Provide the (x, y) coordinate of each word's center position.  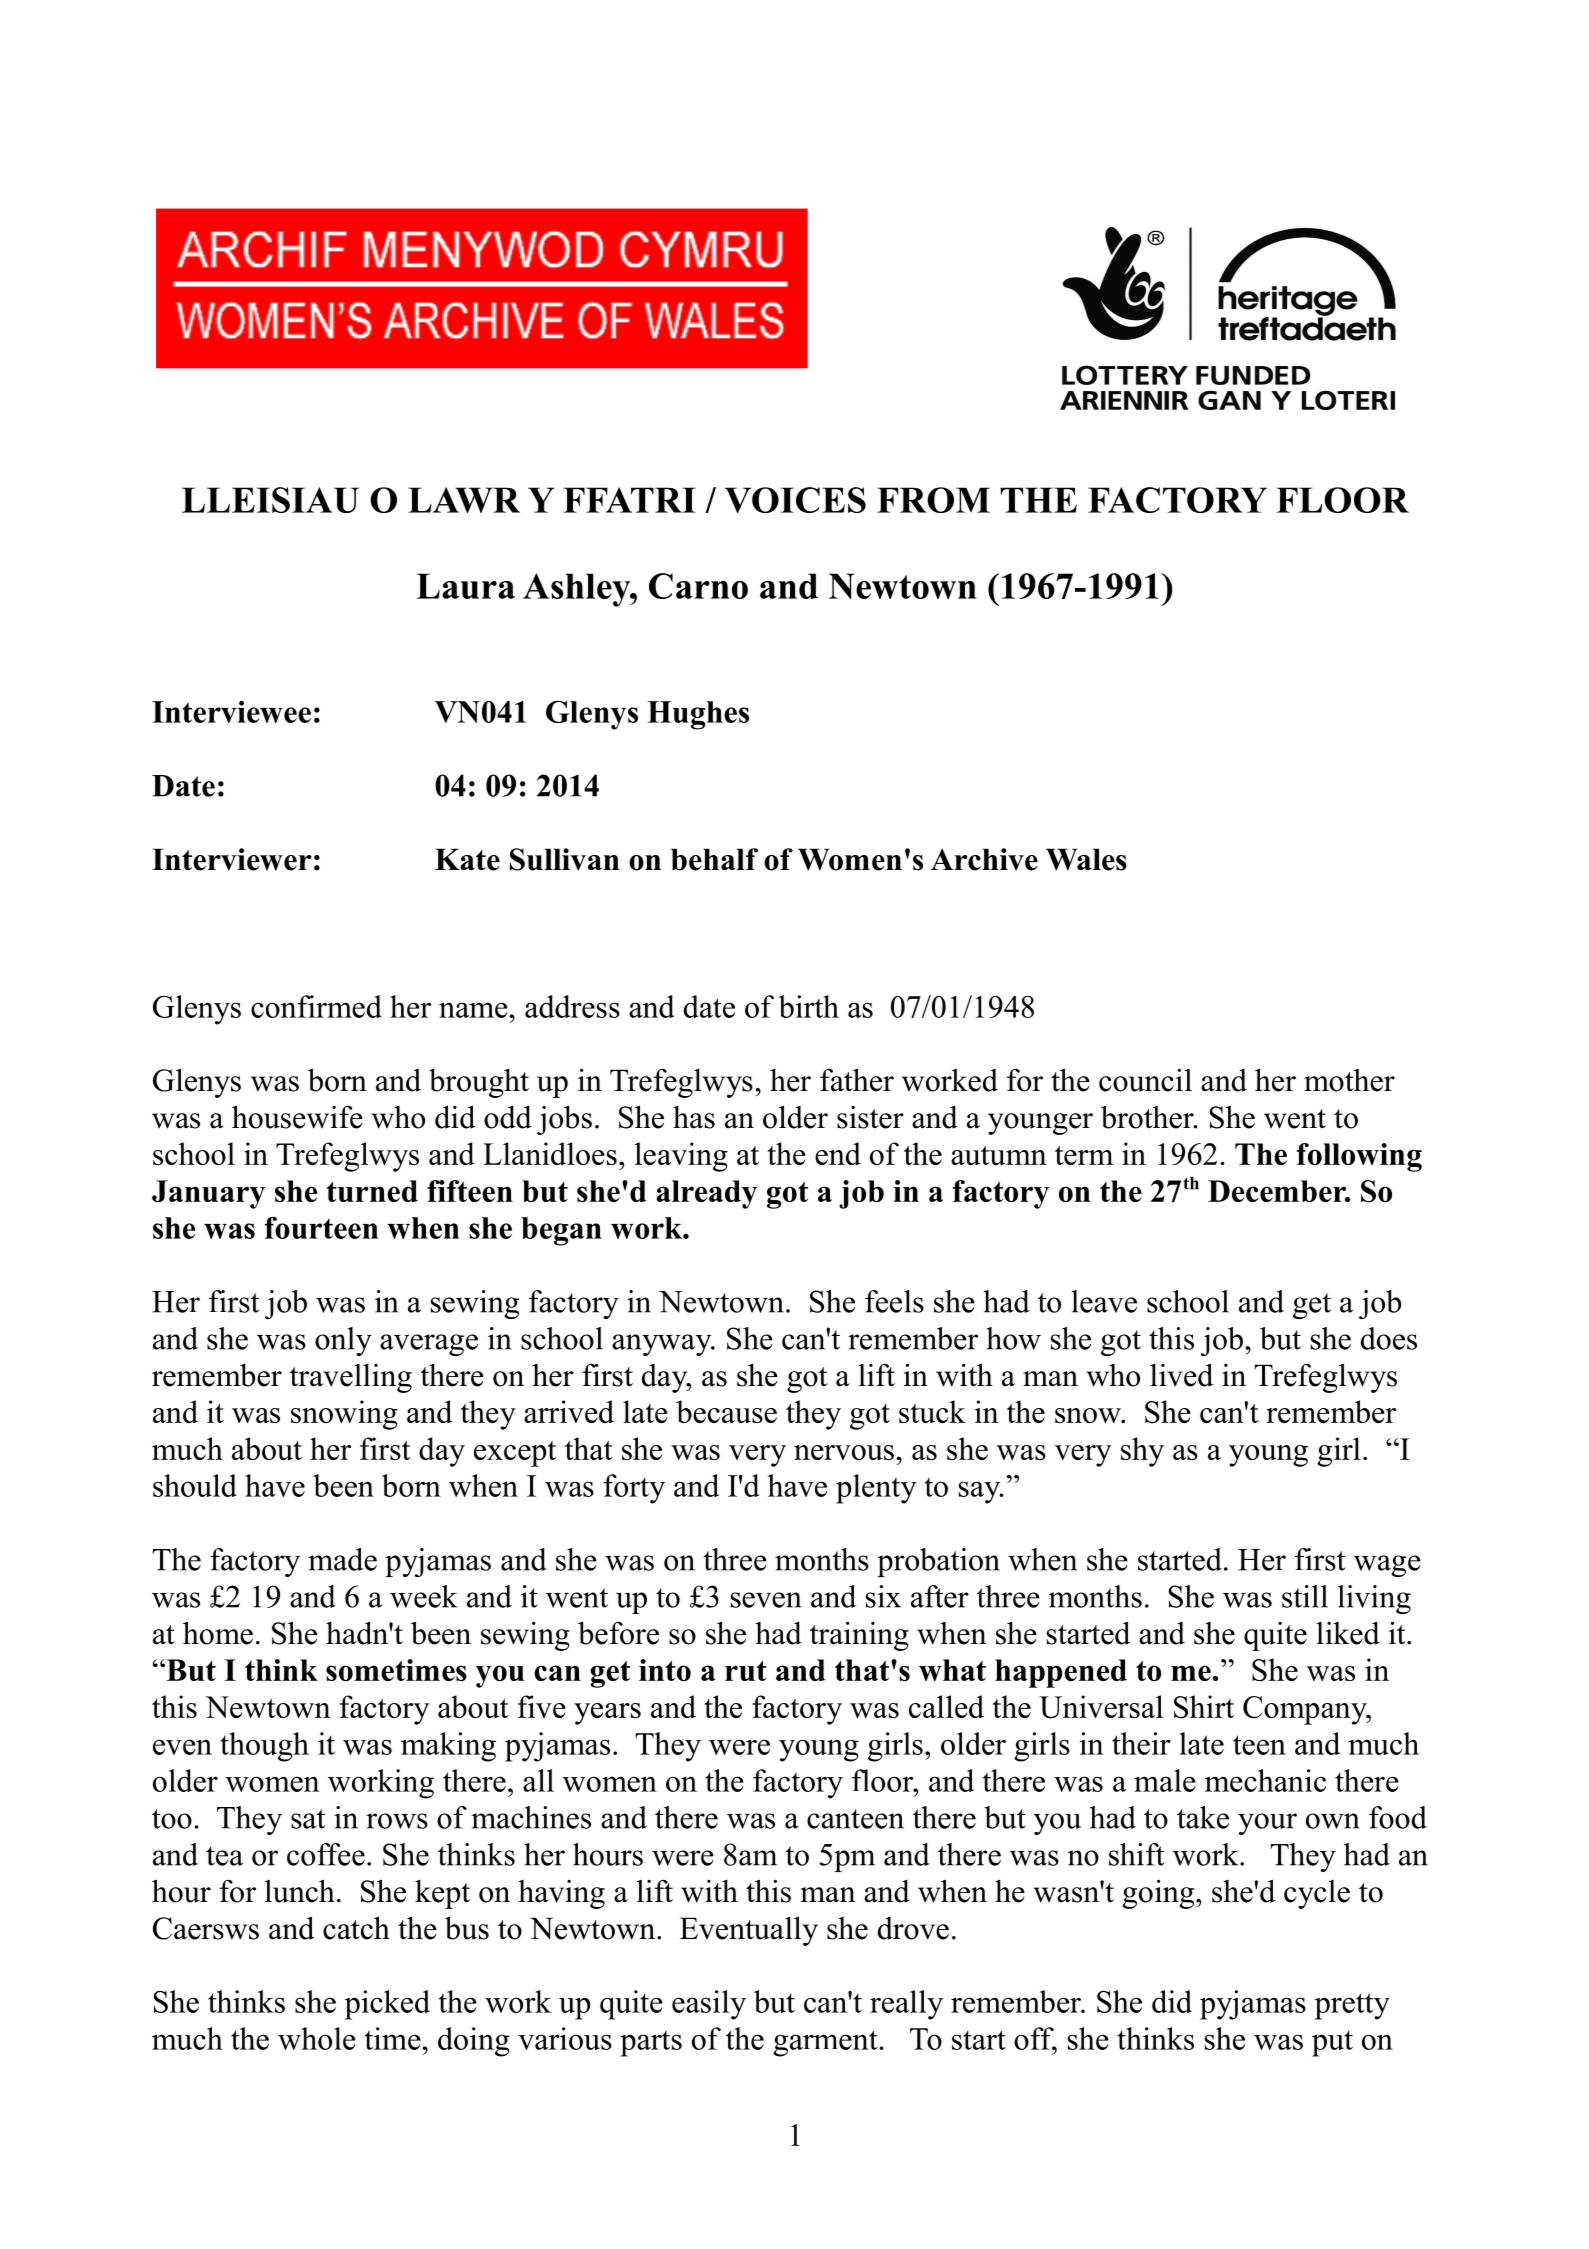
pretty (1352, 2006)
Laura (466, 586)
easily (709, 2005)
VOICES (795, 500)
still (1305, 1596)
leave (1104, 1301)
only (343, 1341)
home (218, 1633)
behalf (714, 859)
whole (317, 2038)
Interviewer (231, 859)
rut (746, 1671)
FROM (933, 500)
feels (894, 1301)
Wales (1086, 859)
